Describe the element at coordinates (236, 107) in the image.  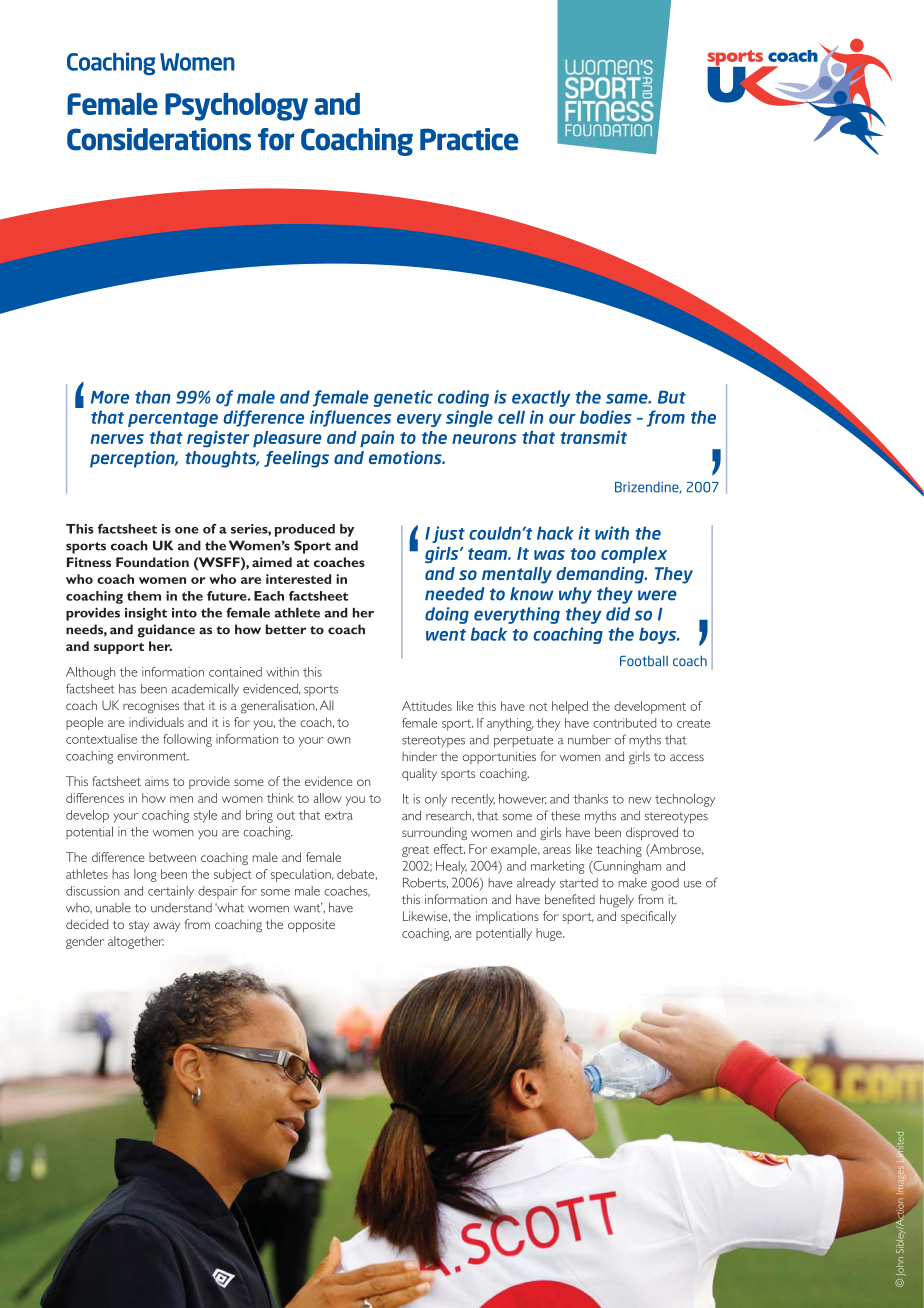
I see `Psychology` at that location.
